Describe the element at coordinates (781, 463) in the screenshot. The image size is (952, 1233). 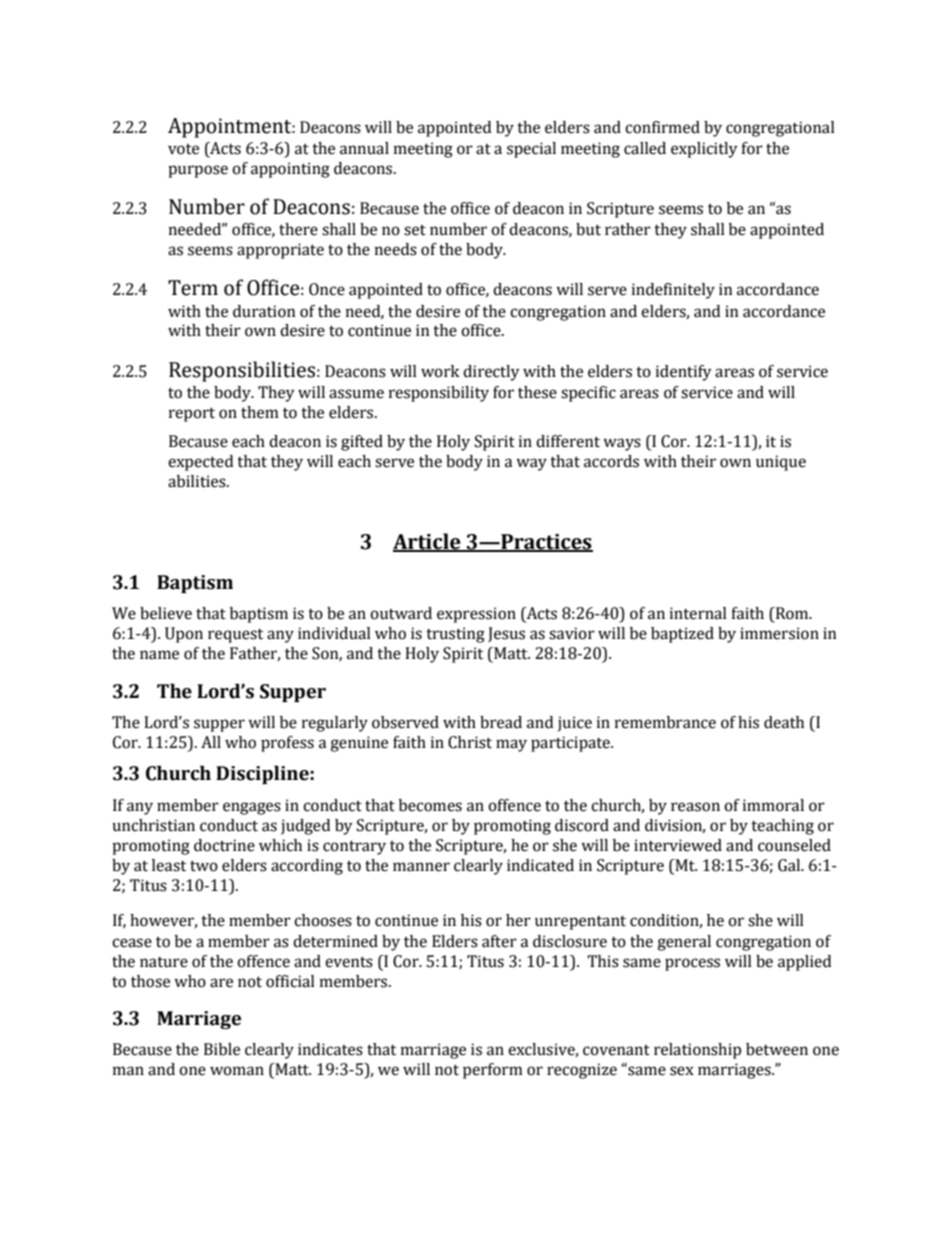
I see `unique` at that location.
